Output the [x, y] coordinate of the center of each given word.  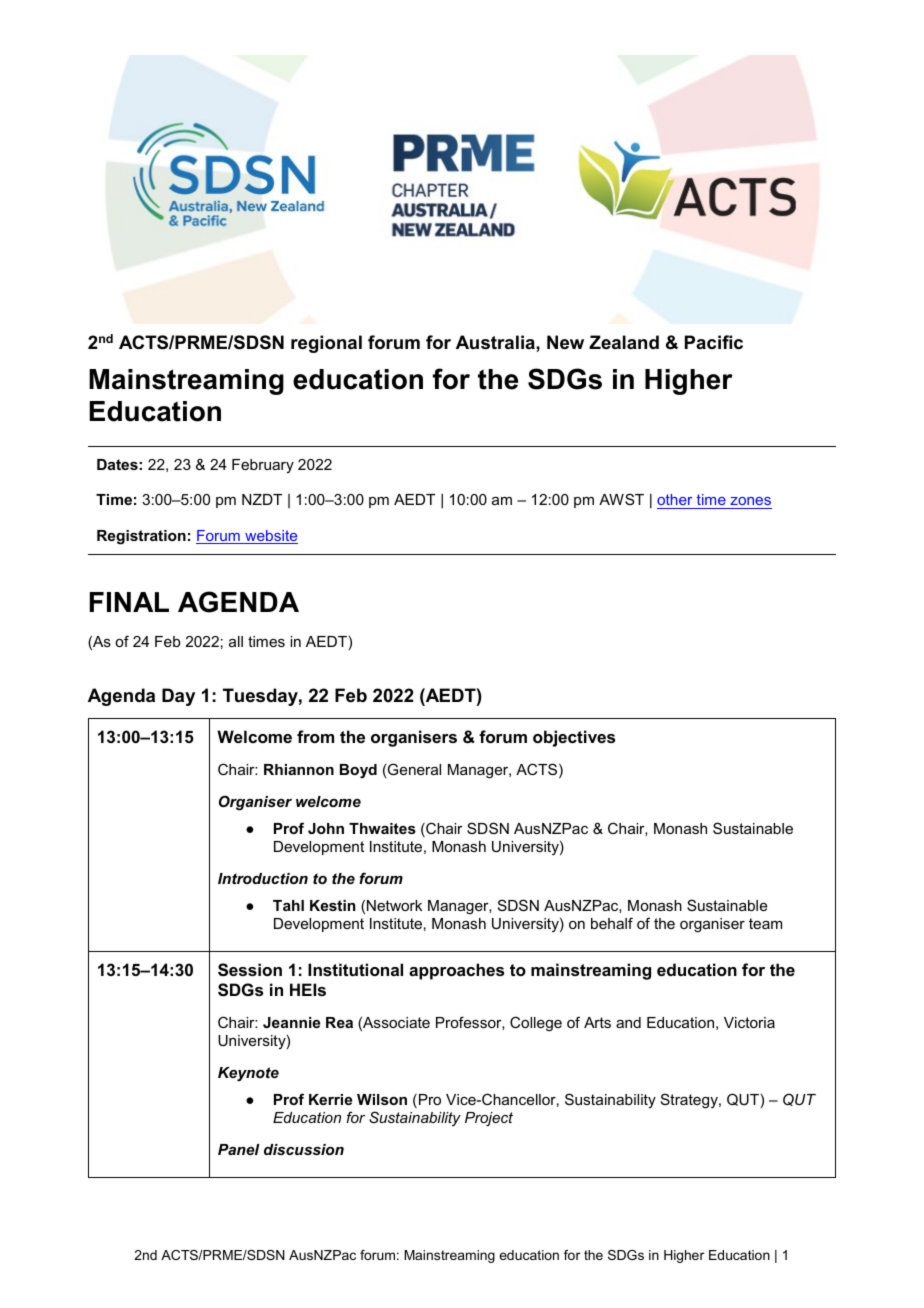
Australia [496, 342]
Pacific [714, 342]
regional [326, 344]
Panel [239, 1149]
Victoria [749, 1022]
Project [489, 1119]
